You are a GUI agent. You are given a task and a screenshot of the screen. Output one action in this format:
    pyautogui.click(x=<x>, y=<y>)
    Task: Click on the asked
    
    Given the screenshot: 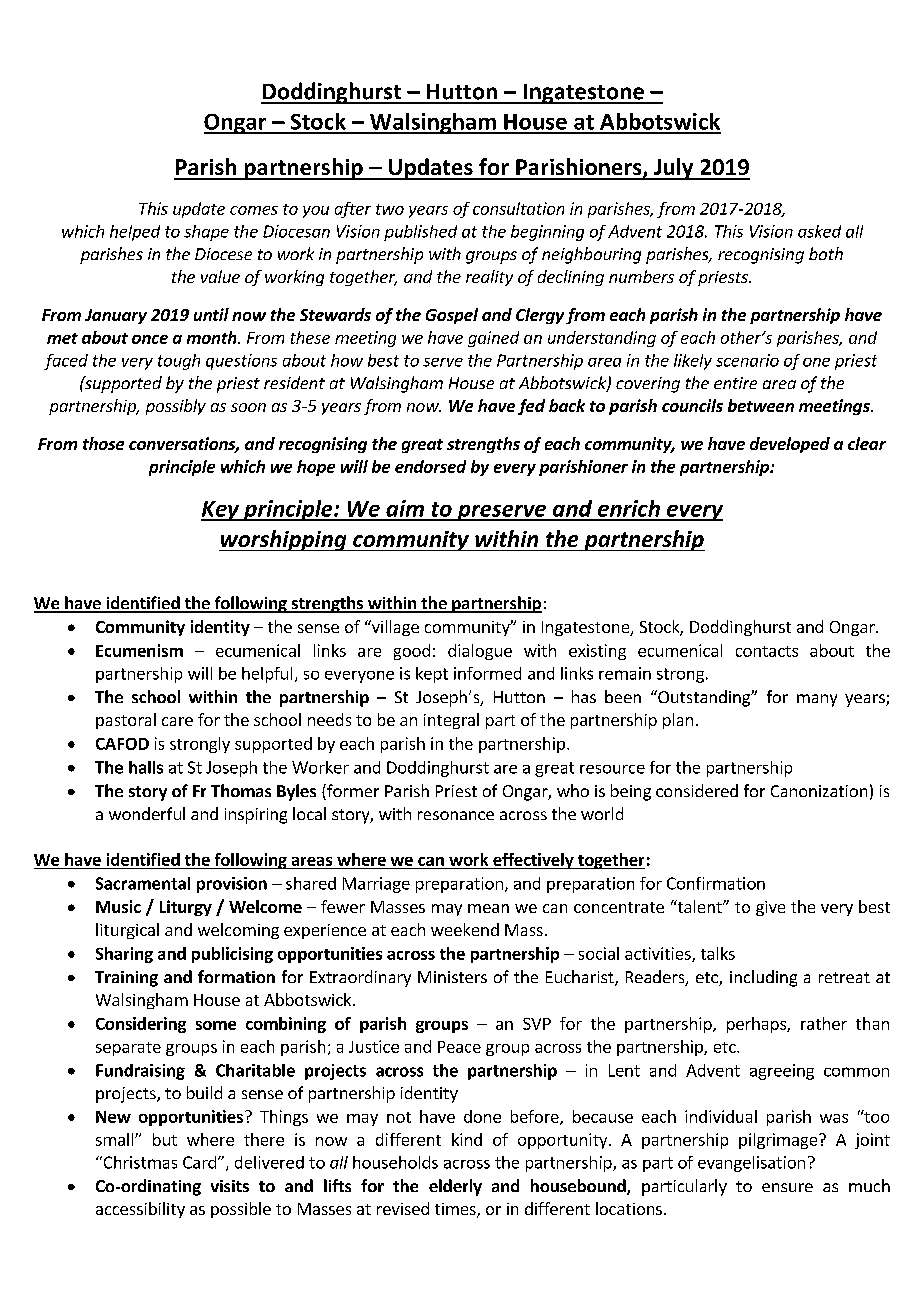 What is the action you would take?
    pyautogui.click(x=819, y=231)
